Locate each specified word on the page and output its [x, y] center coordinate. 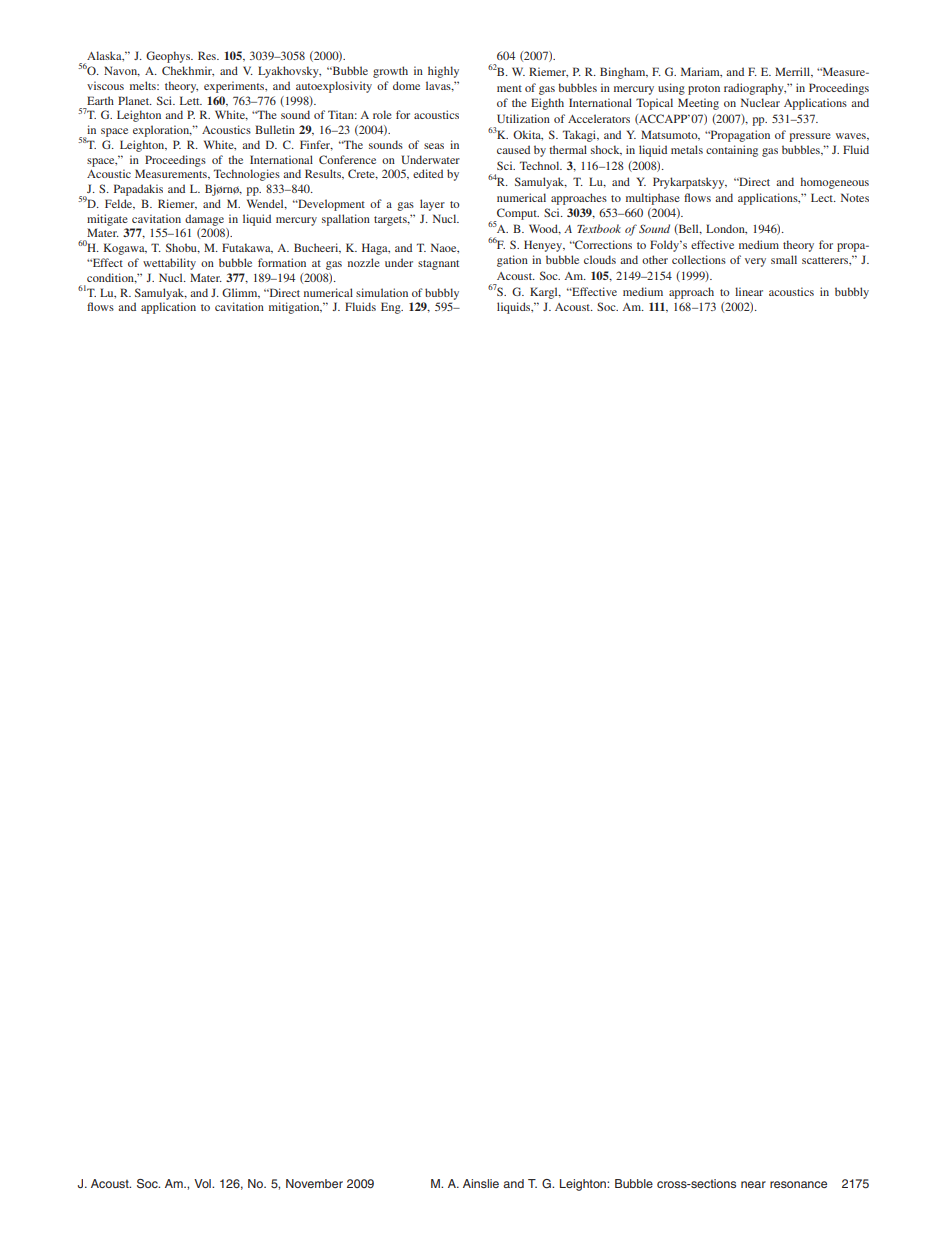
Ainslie [481, 1183]
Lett [191, 100]
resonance [798, 1184]
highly [443, 72]
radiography [755, 89]
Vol [203, 1183]
